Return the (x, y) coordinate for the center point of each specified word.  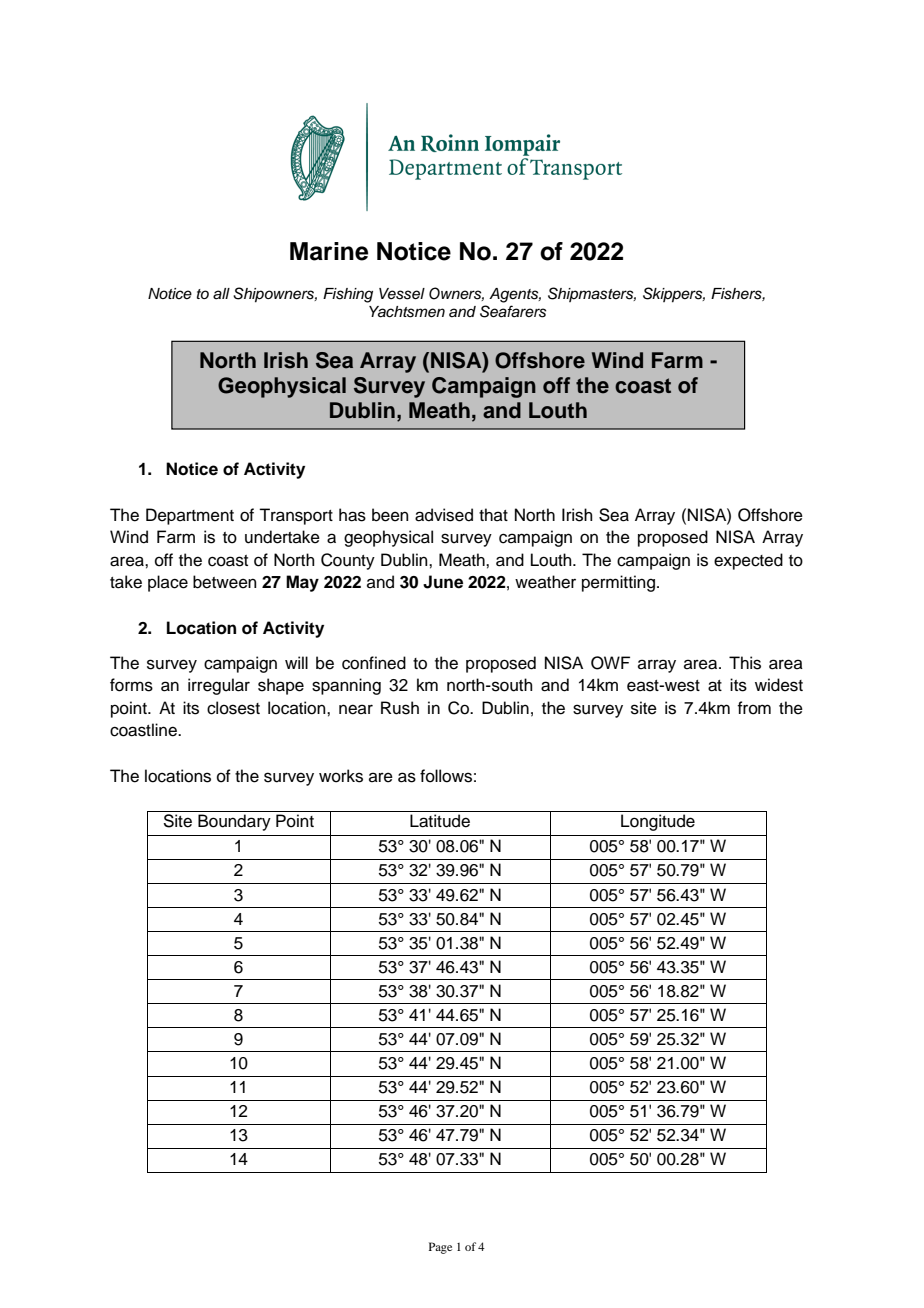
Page (440, 1248)
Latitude (440, 821)
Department (190, 516)
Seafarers (513, 311)
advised (444, 515)
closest (233, 708)
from (754, 708)
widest (779, 685)
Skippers (674, 295)
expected (748, 561)
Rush (400, 708)
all (221, 294)
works (341, 776)
